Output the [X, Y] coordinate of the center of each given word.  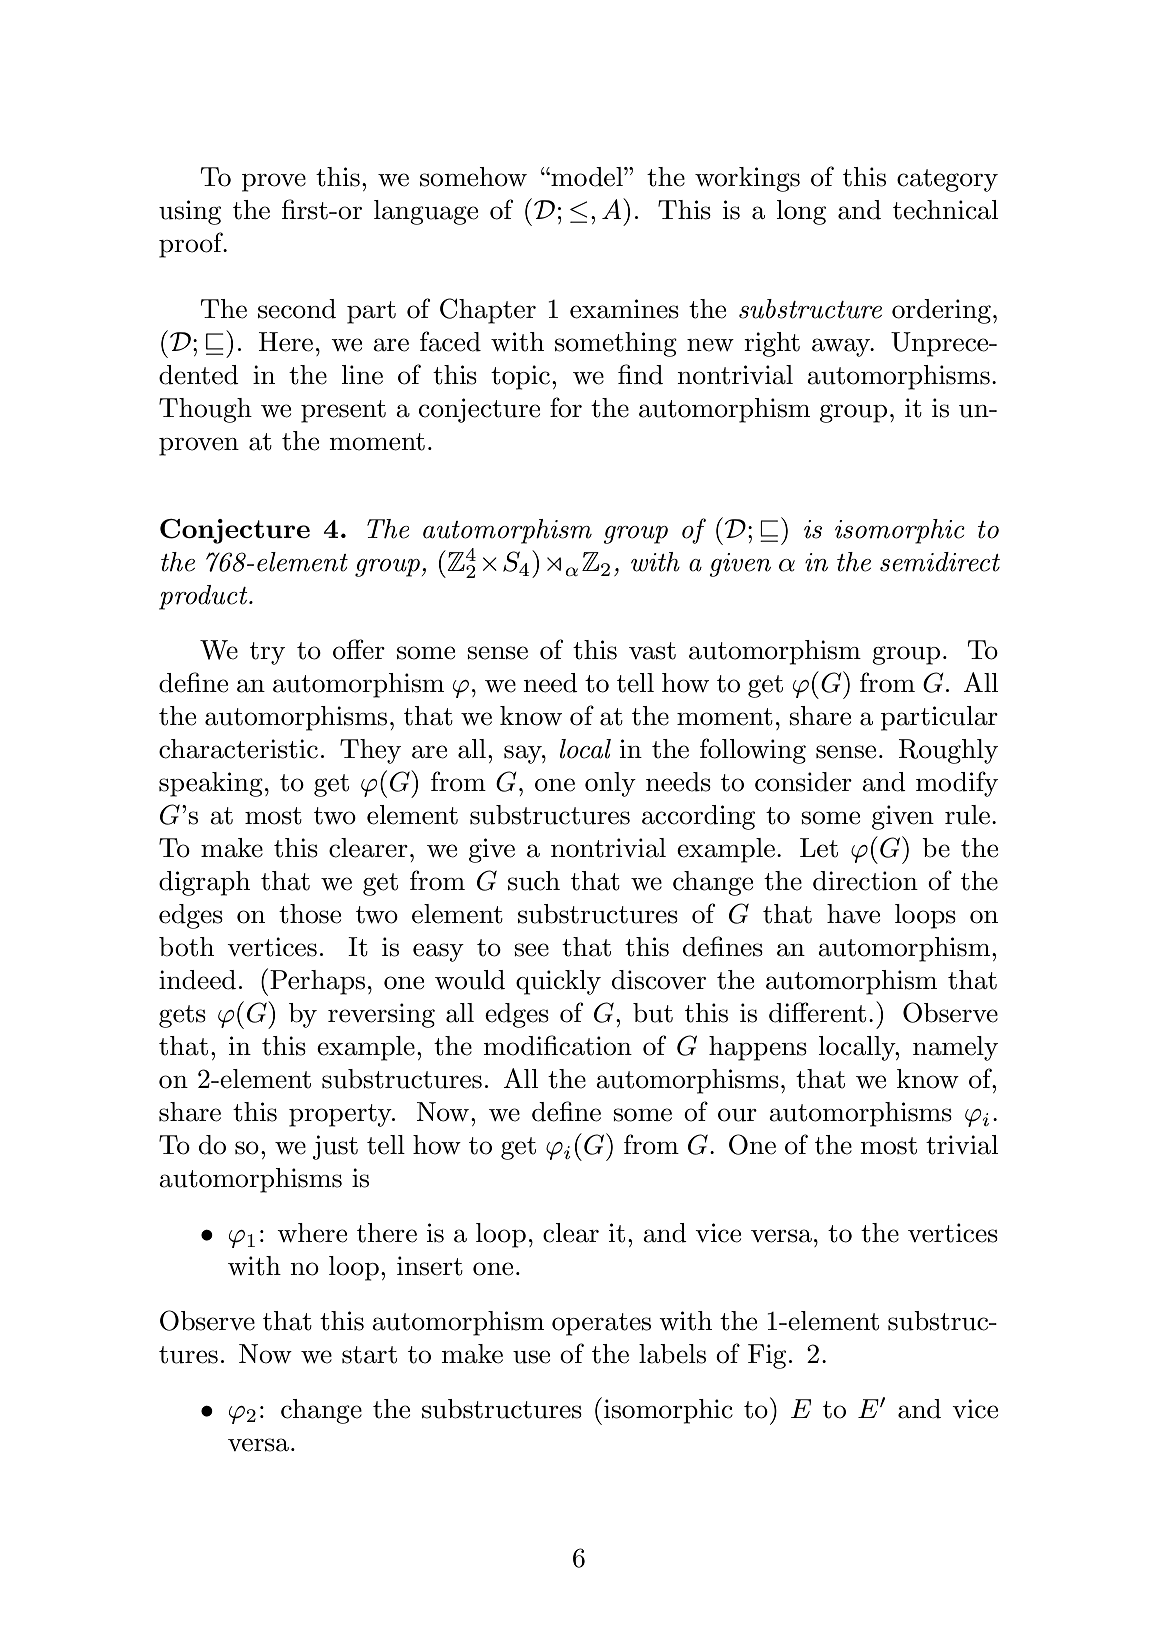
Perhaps [317, 982]
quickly [558, 982]
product [204, 597]
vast [652, 651]
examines [624, 309]
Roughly [948, 751]
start [369, 1355]
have [853, 914]
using [190, 212]
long [801, 212]
